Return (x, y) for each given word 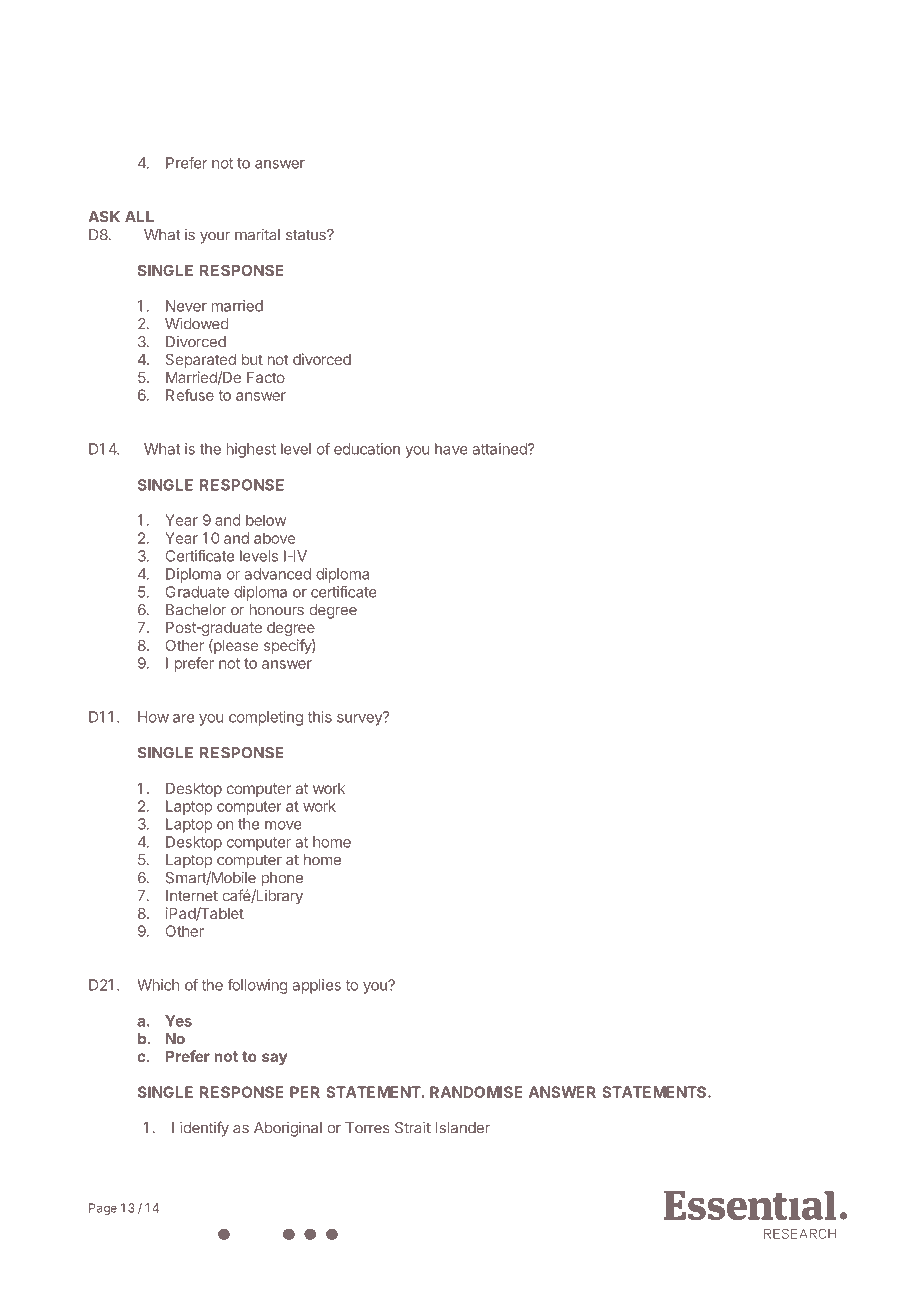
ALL (139, 216)
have (451, 449)
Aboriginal (288, 1129)
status (307, 235)
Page (103, 1209)
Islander (463, 1128)
